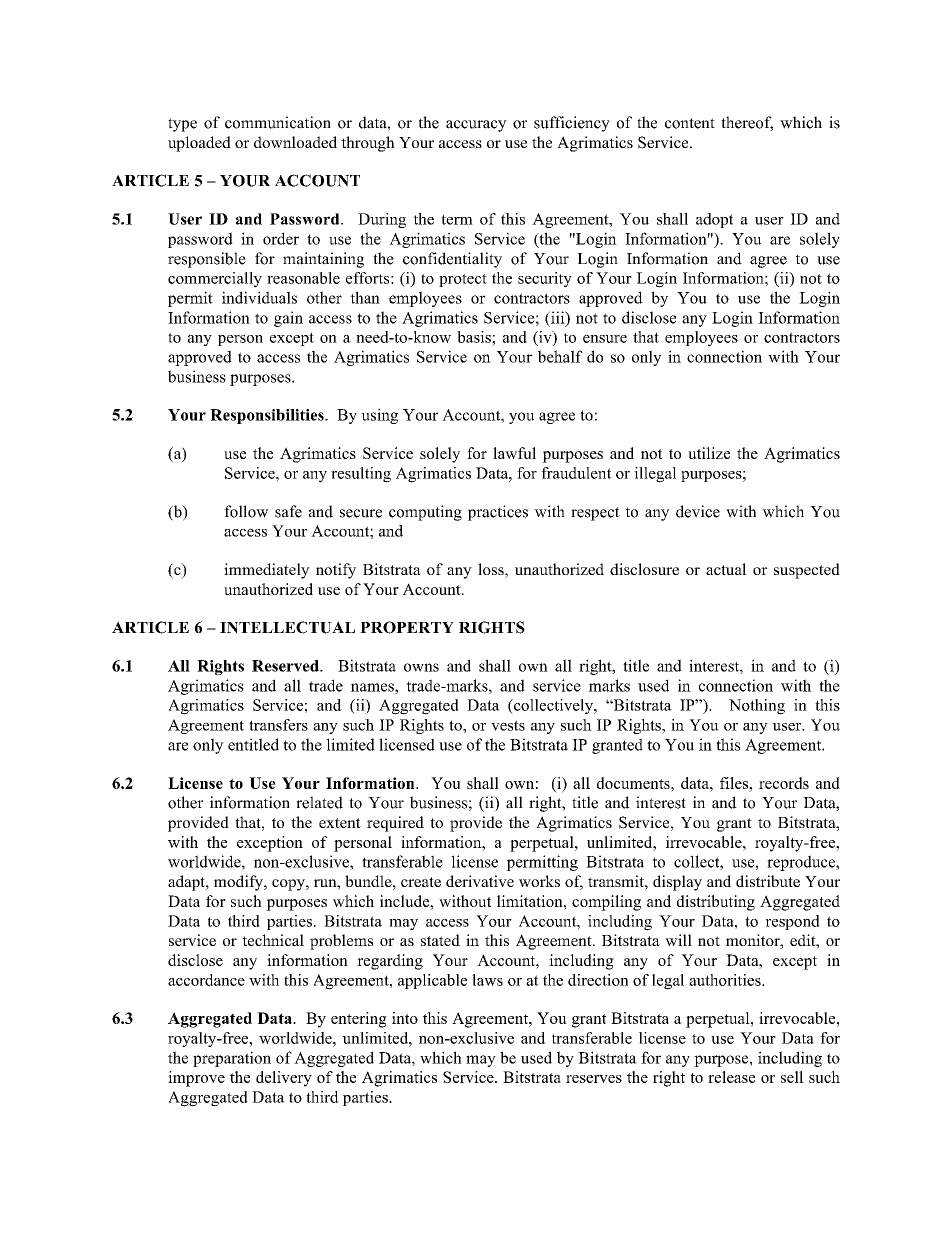 The width and height of the screenshot is (952, 1233). I want to click on utilize, so click(709, 453).
